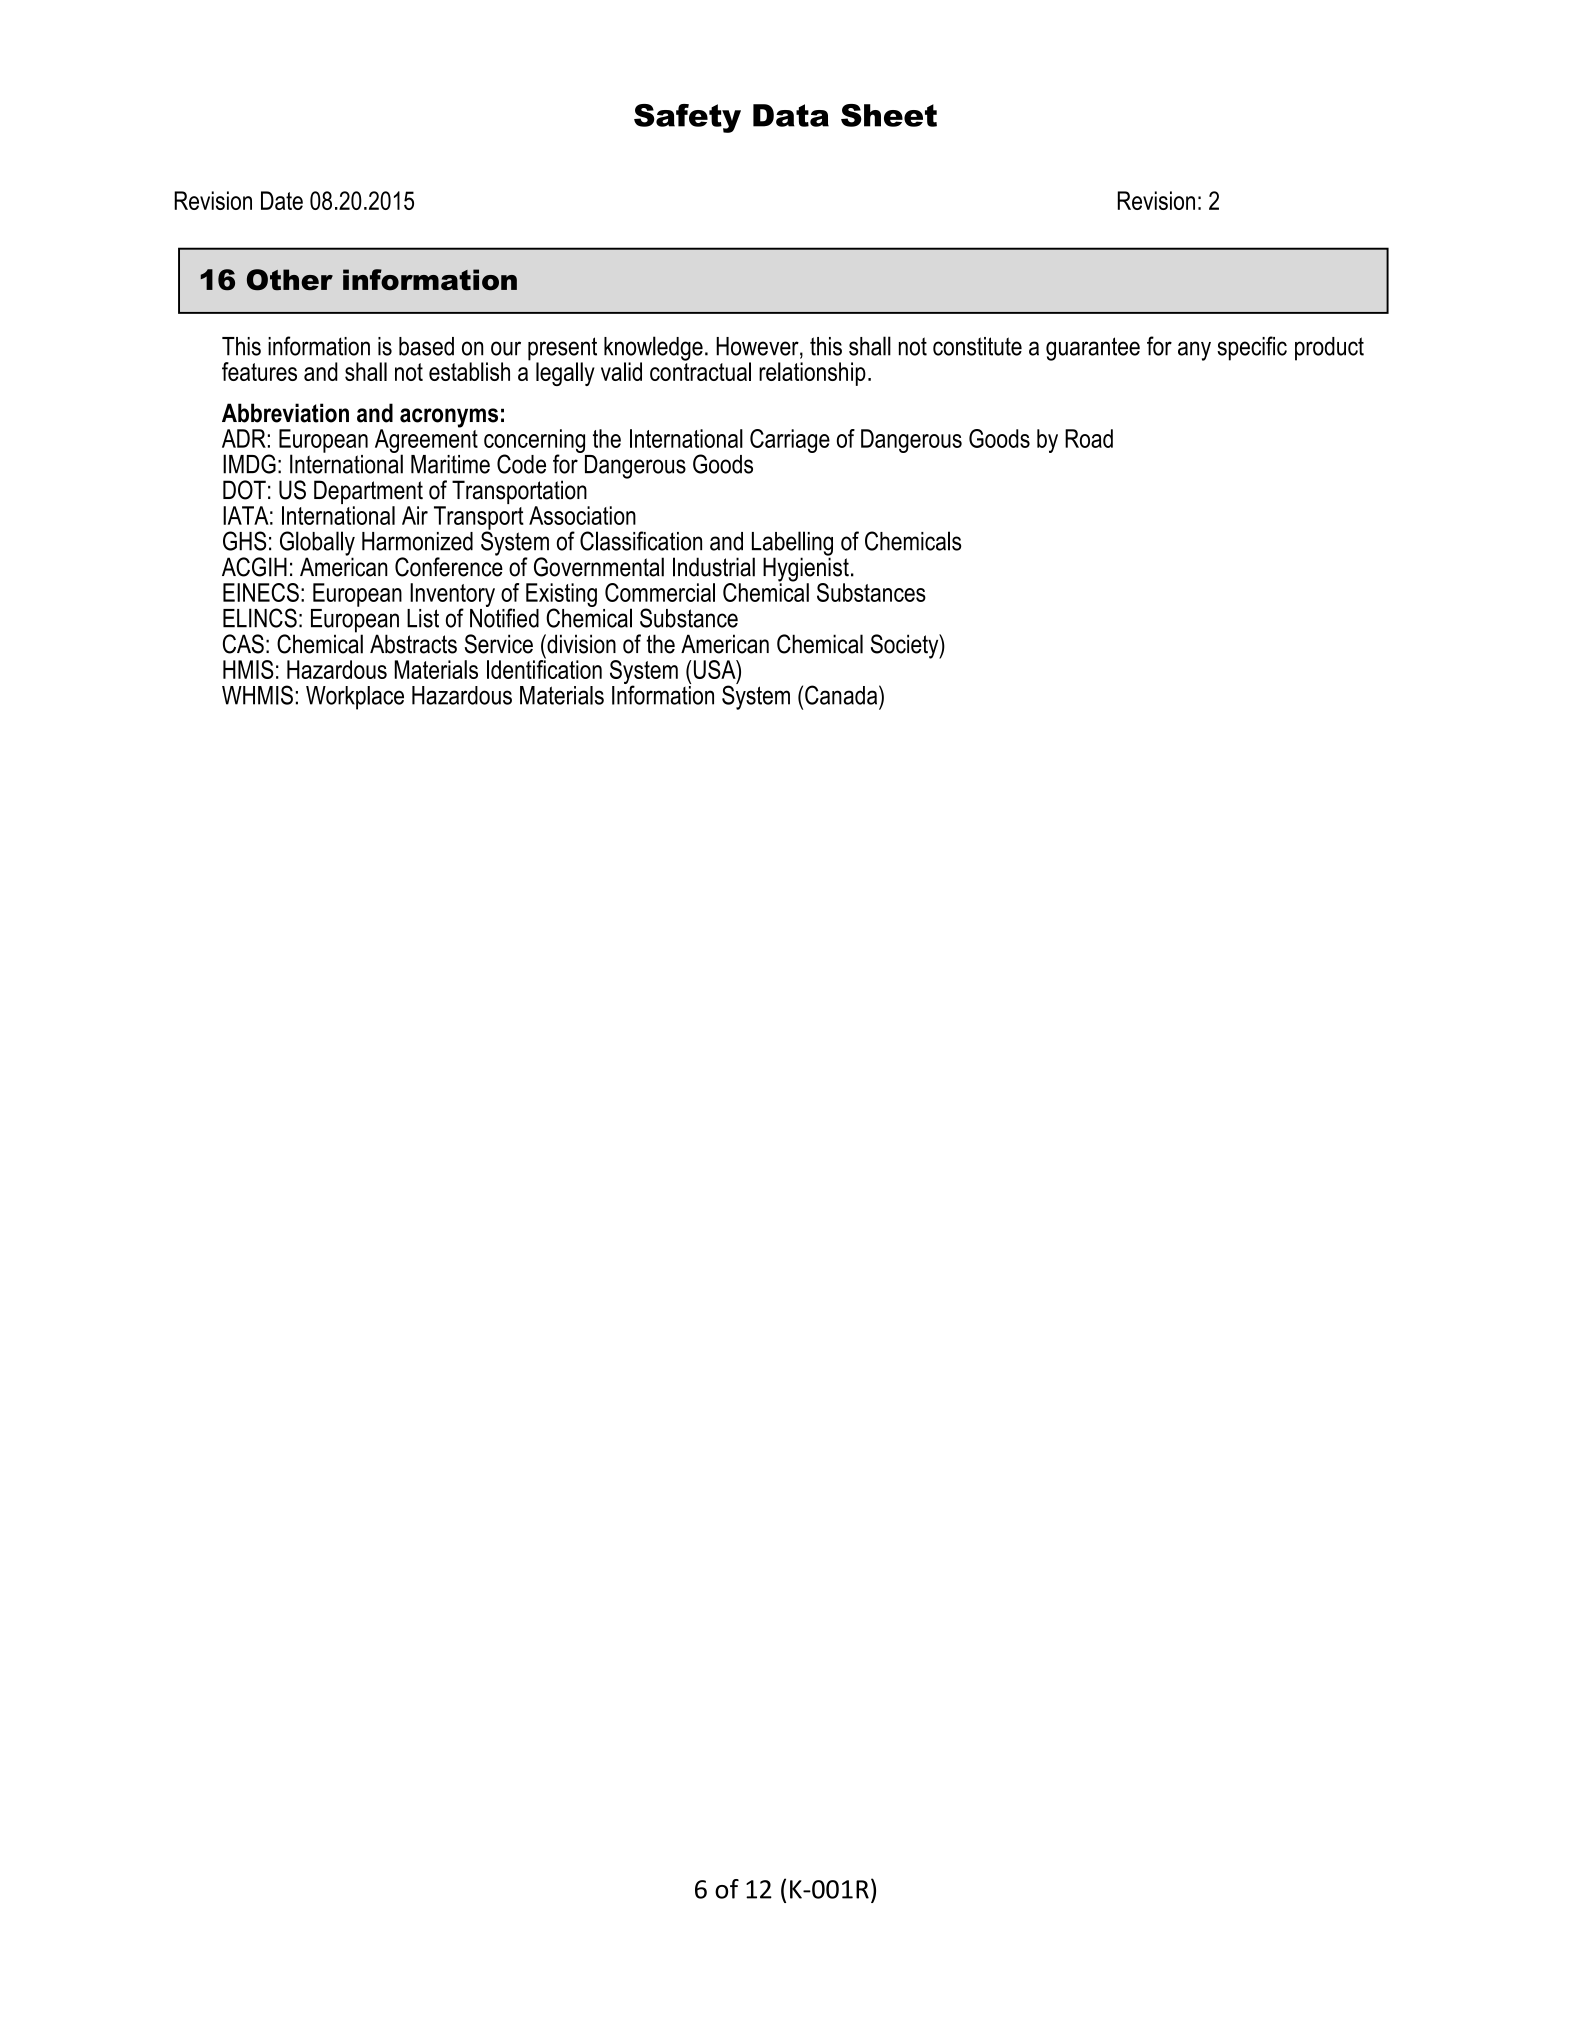  What do you see at coordinates (842, 695) in the screenshot?
I see `Canada` at bounding box center [842, 695].
